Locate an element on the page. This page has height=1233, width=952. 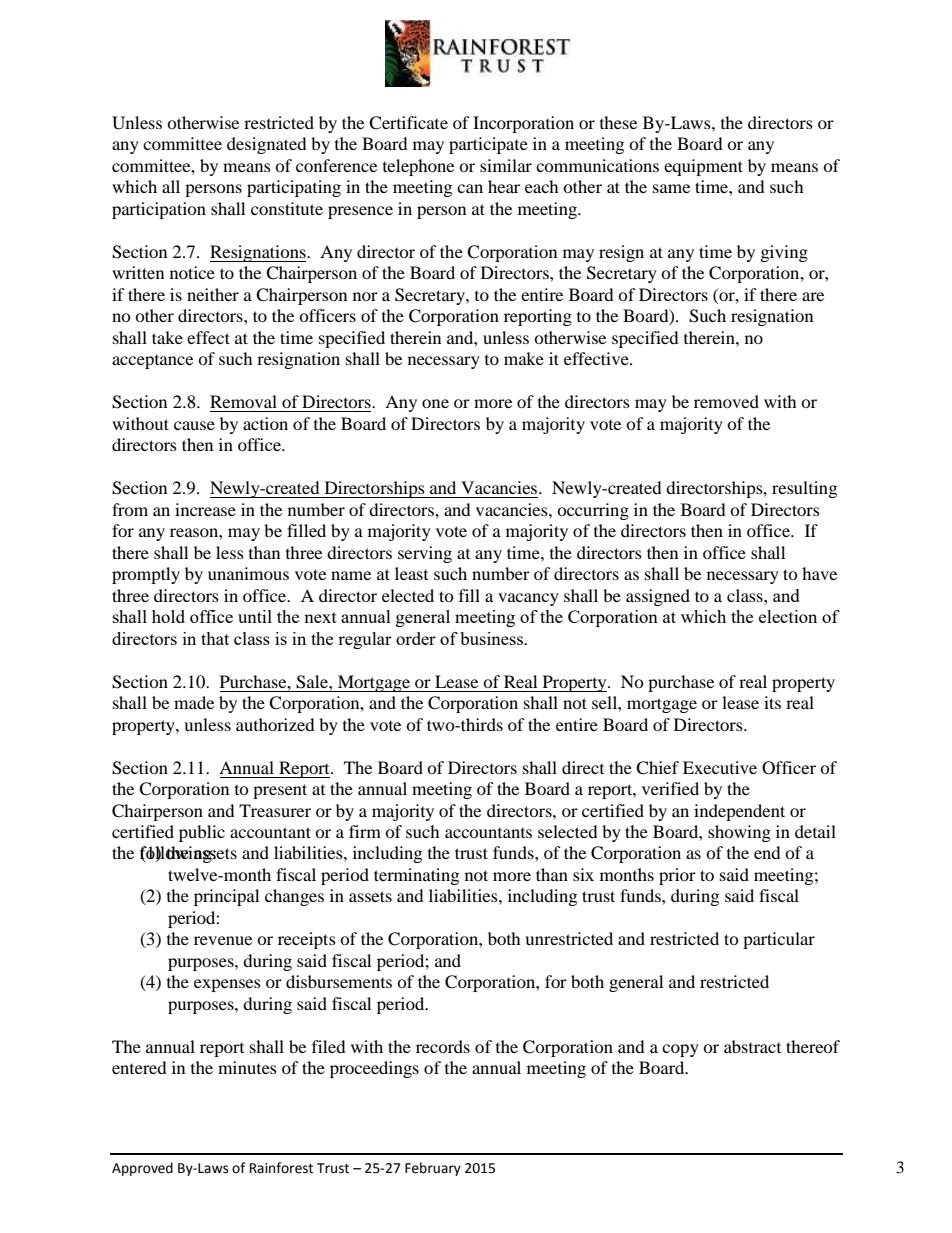
increase is located at coordinates (205, 509).
